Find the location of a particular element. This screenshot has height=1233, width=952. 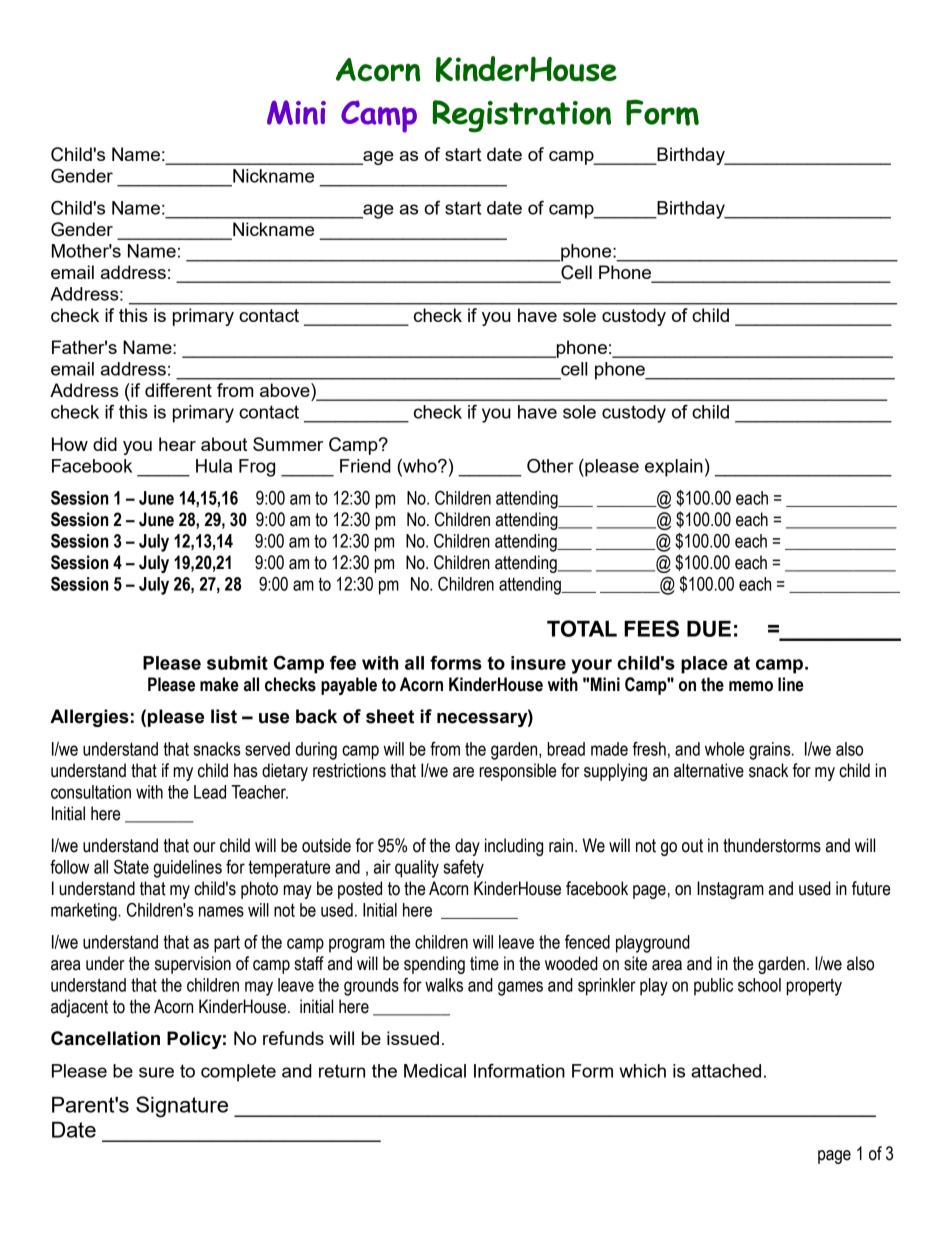

different is located at coordinates (178, 390).
